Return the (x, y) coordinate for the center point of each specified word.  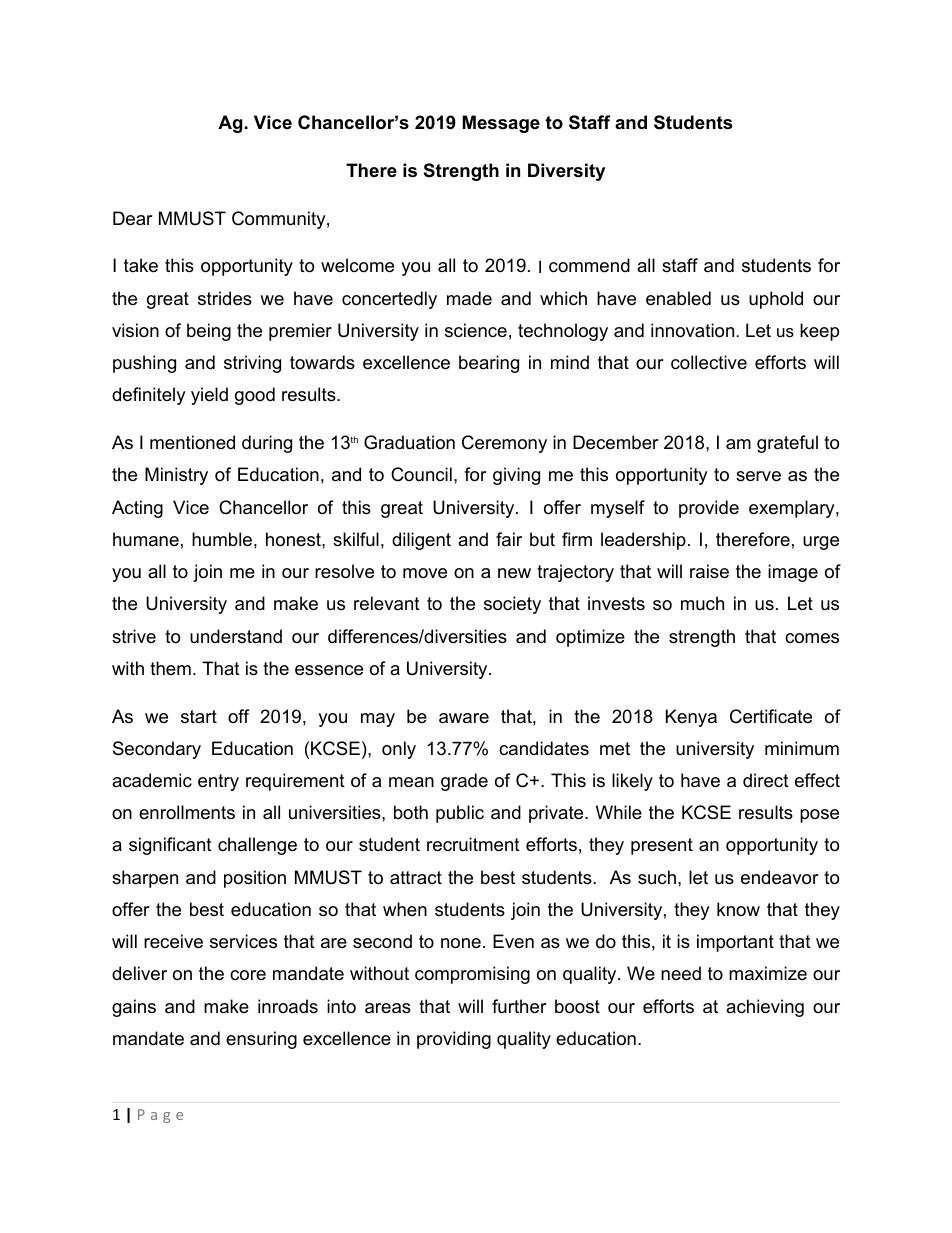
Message (501, 124)
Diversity (566, 172)
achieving (765, 1008)
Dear (133, 218)
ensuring (261, 1040)
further (519, 1006)
